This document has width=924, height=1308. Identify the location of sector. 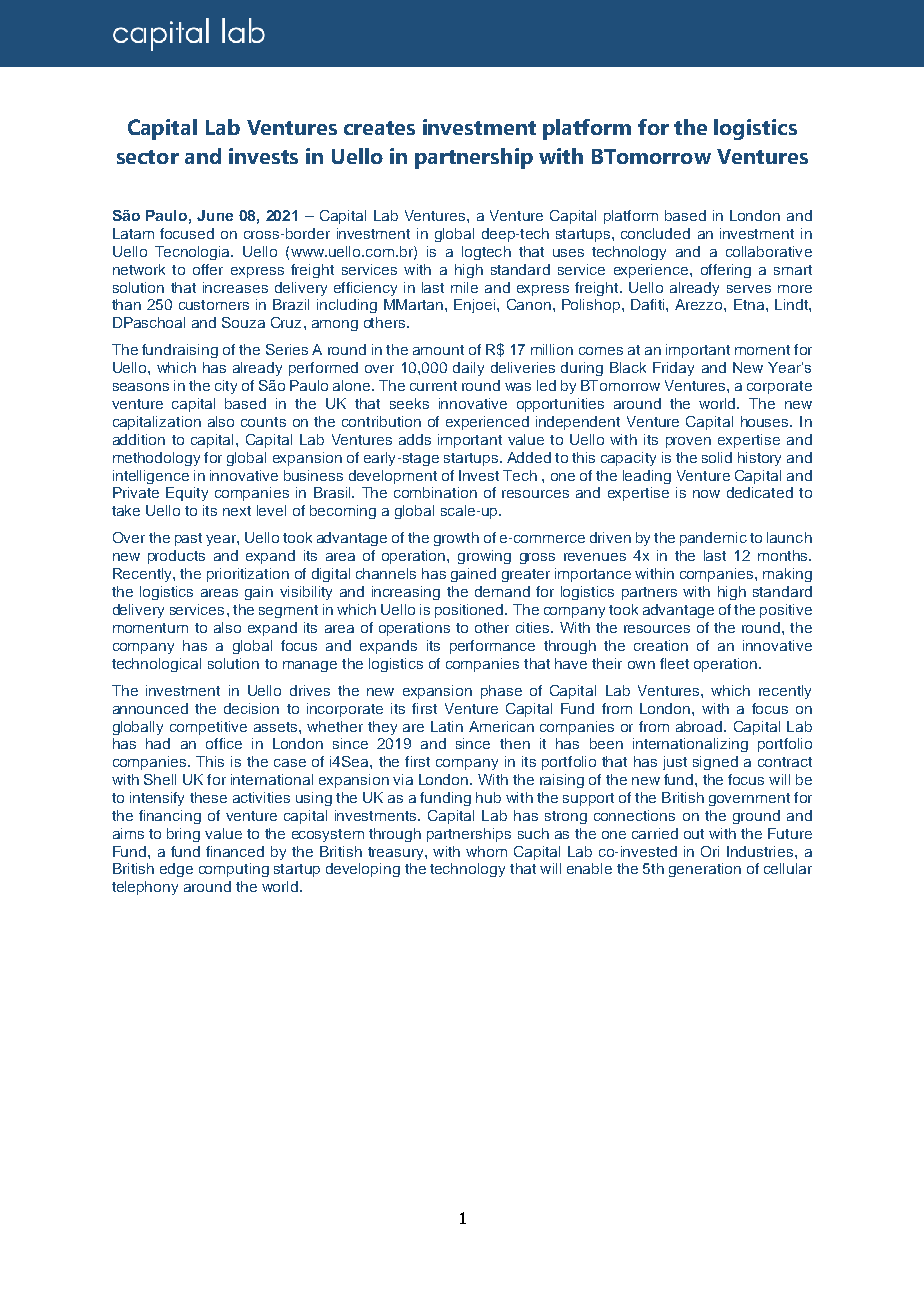
(148, 157).
